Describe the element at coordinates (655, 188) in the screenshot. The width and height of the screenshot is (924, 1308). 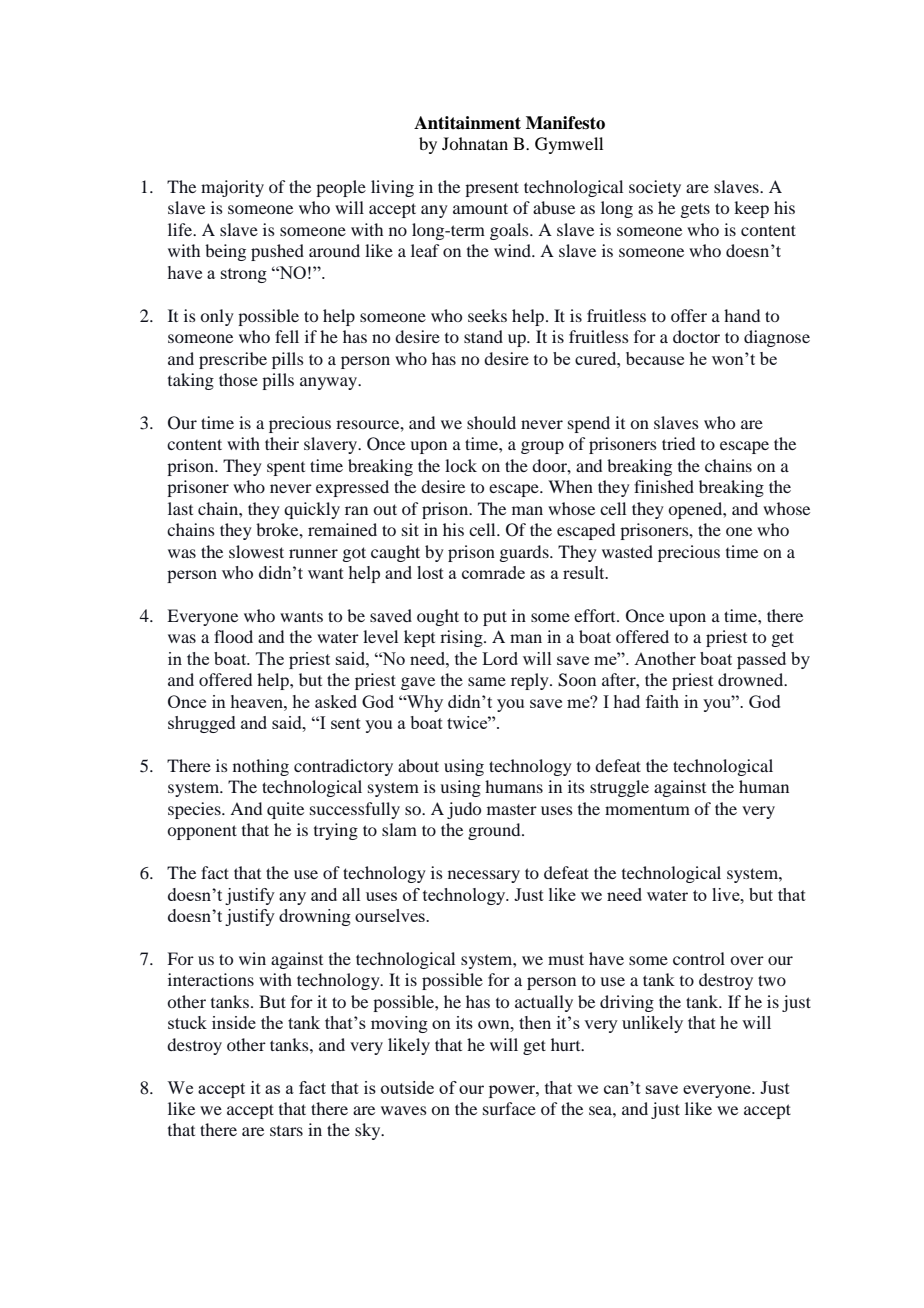
I see `society` at that location.
